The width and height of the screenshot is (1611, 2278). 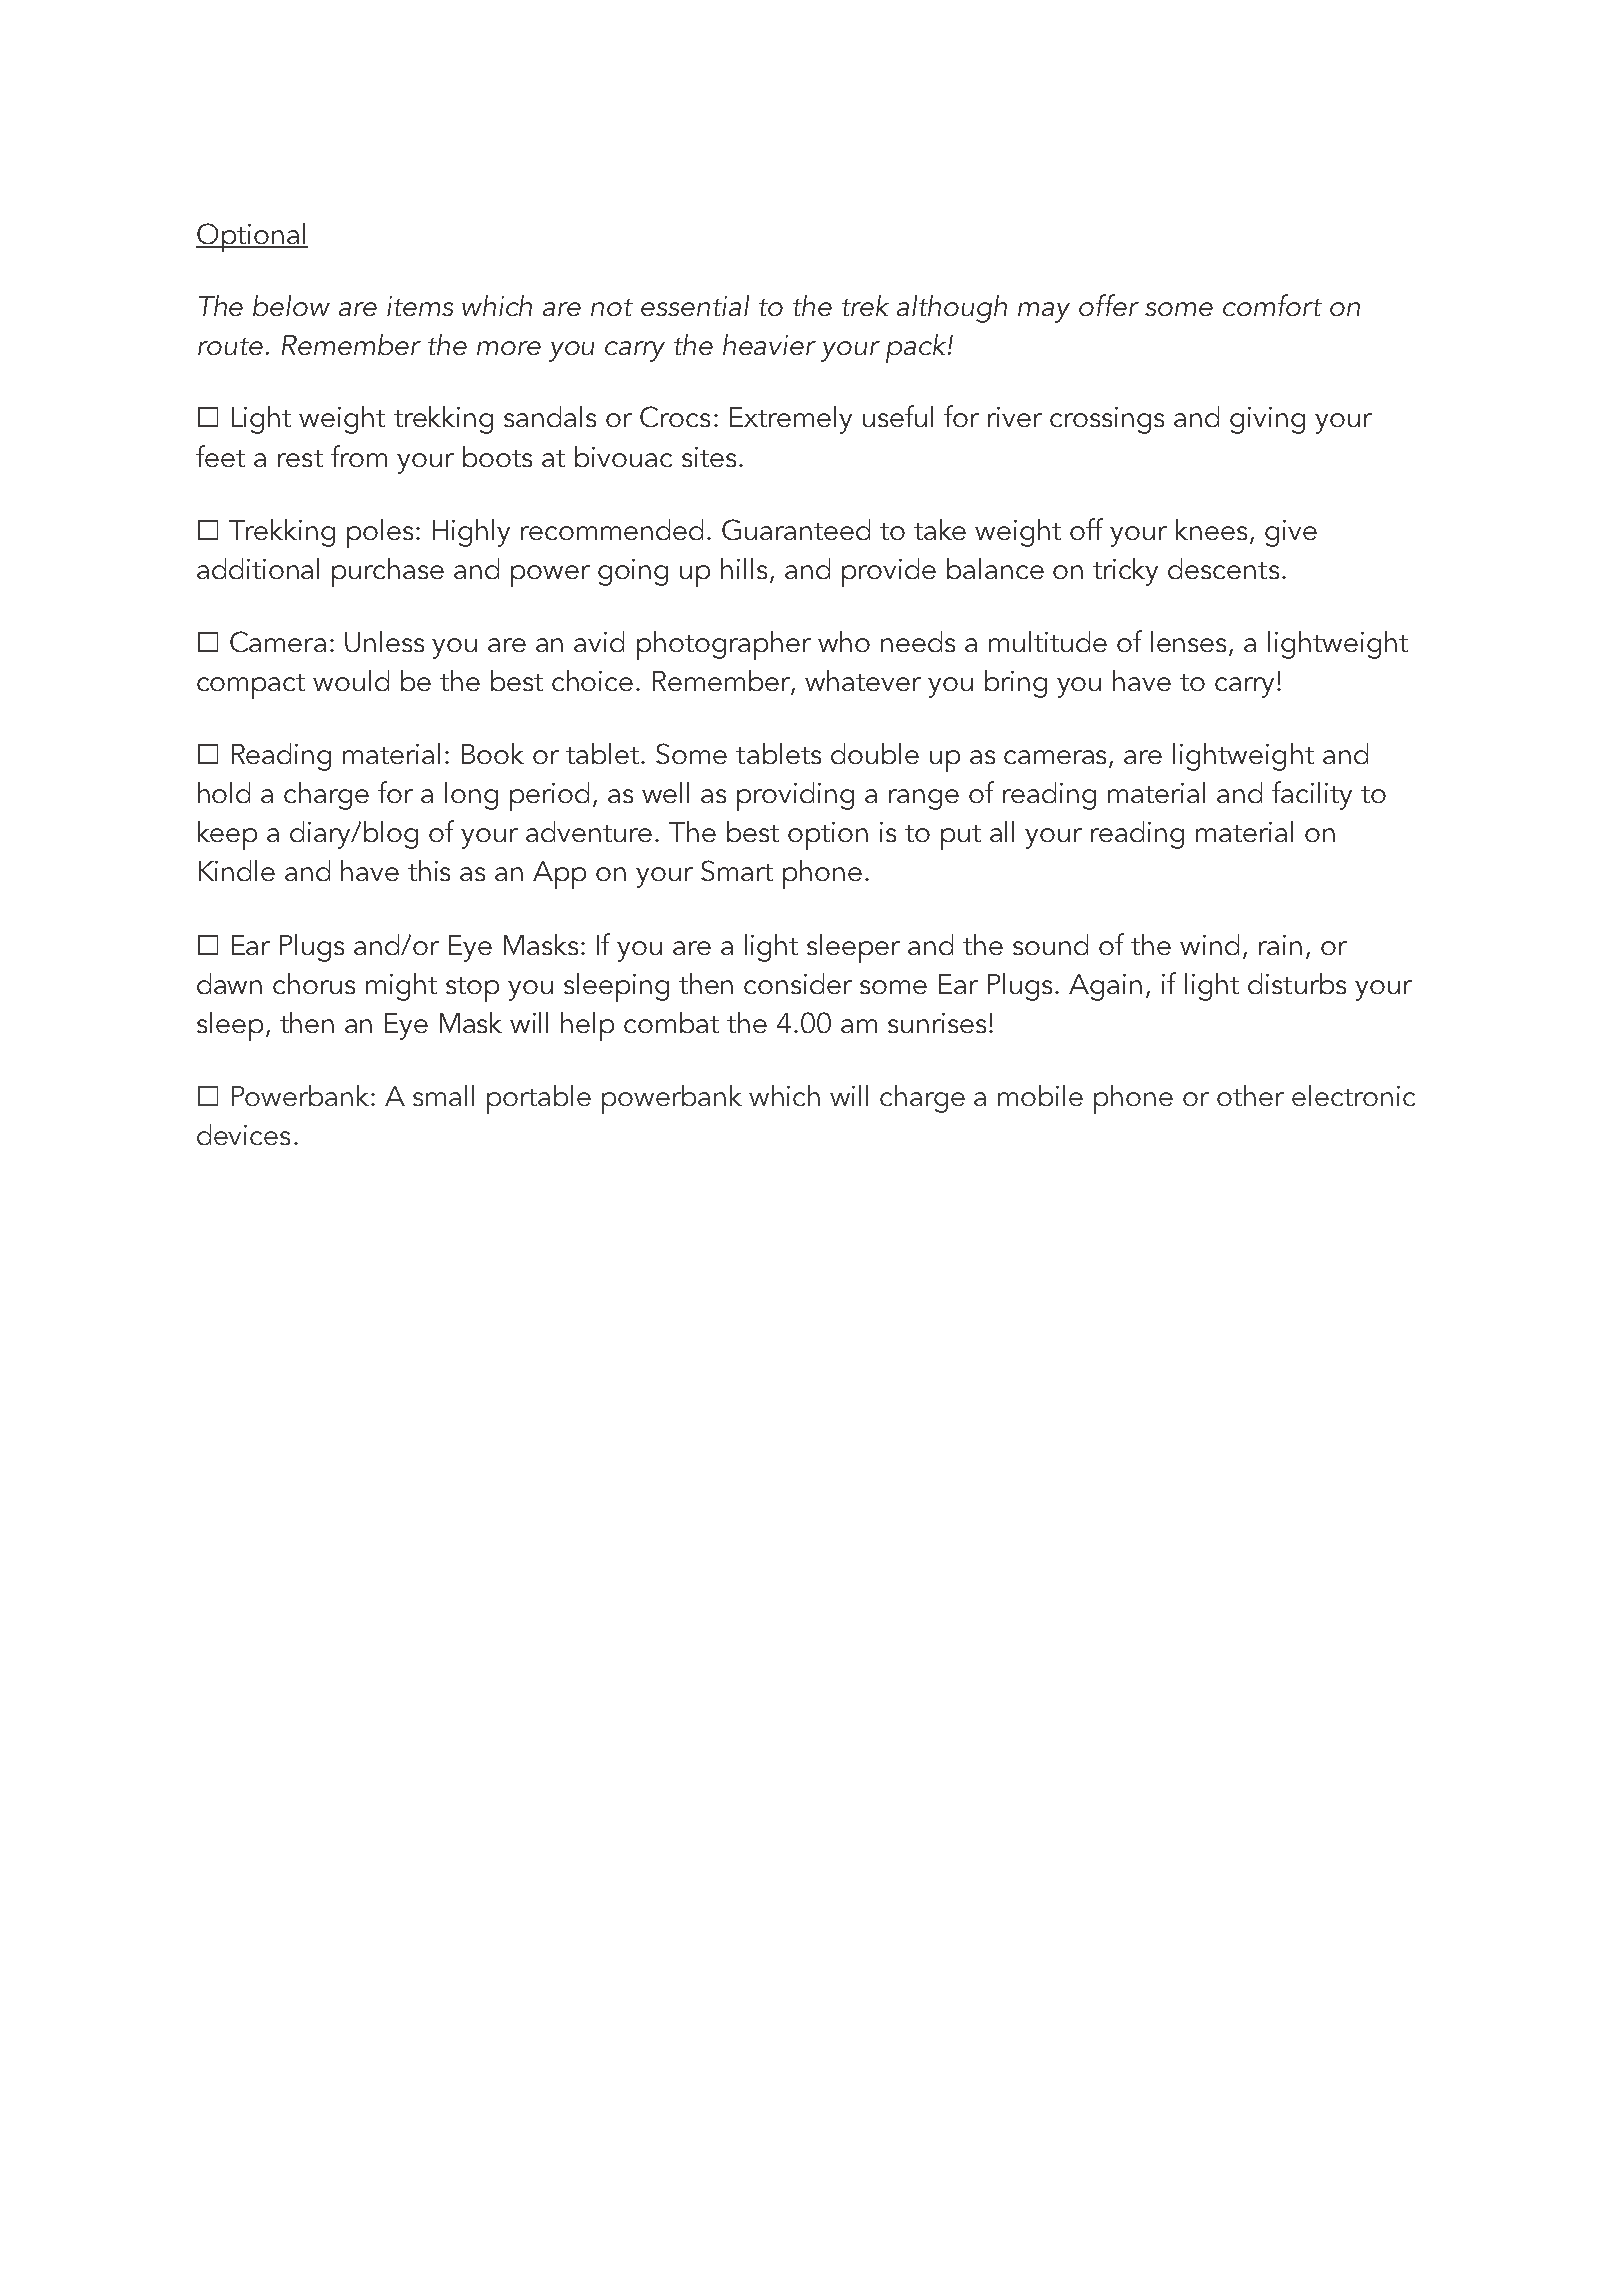 I want to click on items, so click(x=420, y=306).
